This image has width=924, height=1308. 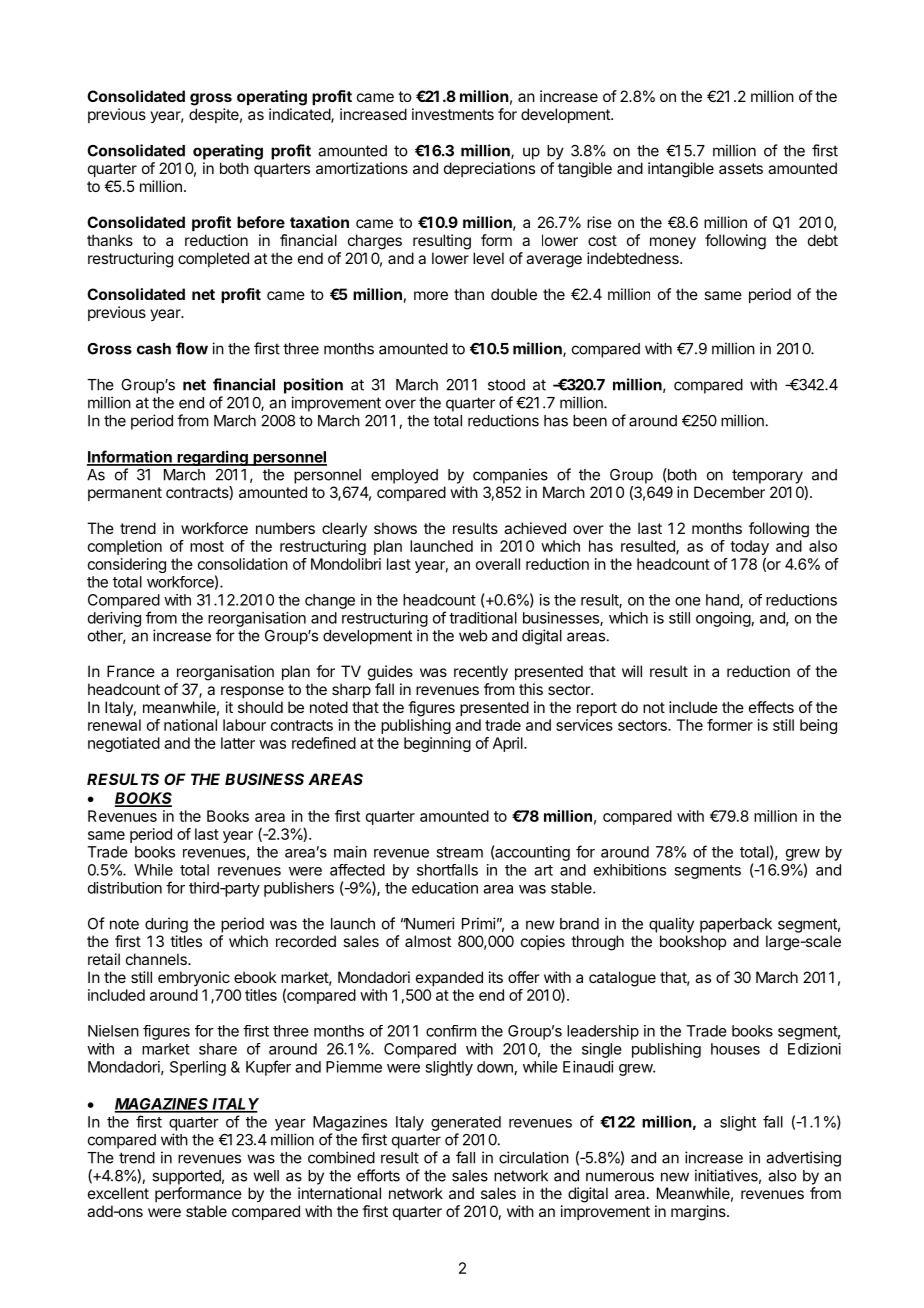 What do you see at coordinates (466, 1123) in the image?
I see `generated` at bounding box center [466, 1123].
